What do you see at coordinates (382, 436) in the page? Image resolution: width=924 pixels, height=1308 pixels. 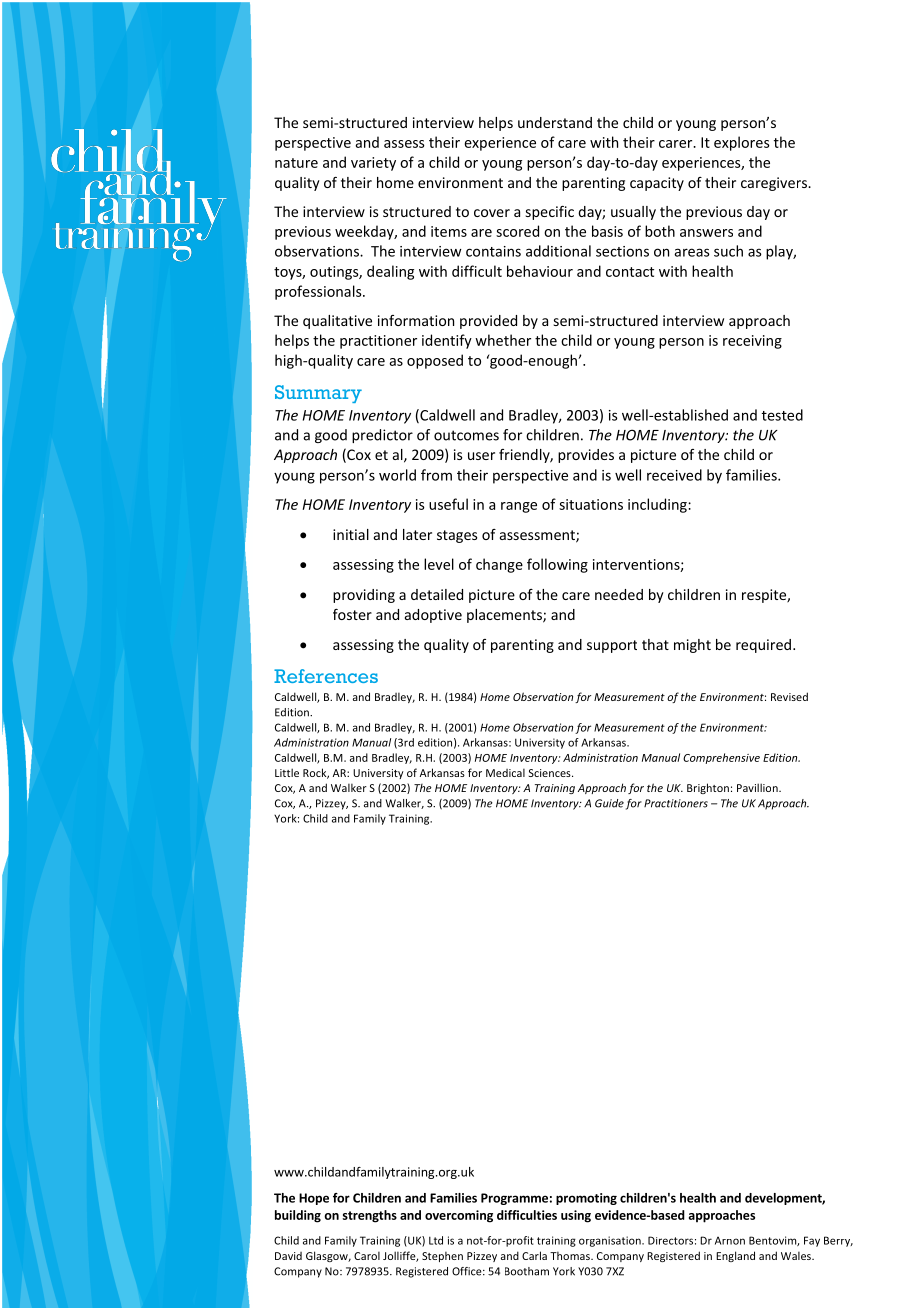 I see `predictor` at bounding box center [382, 436].
